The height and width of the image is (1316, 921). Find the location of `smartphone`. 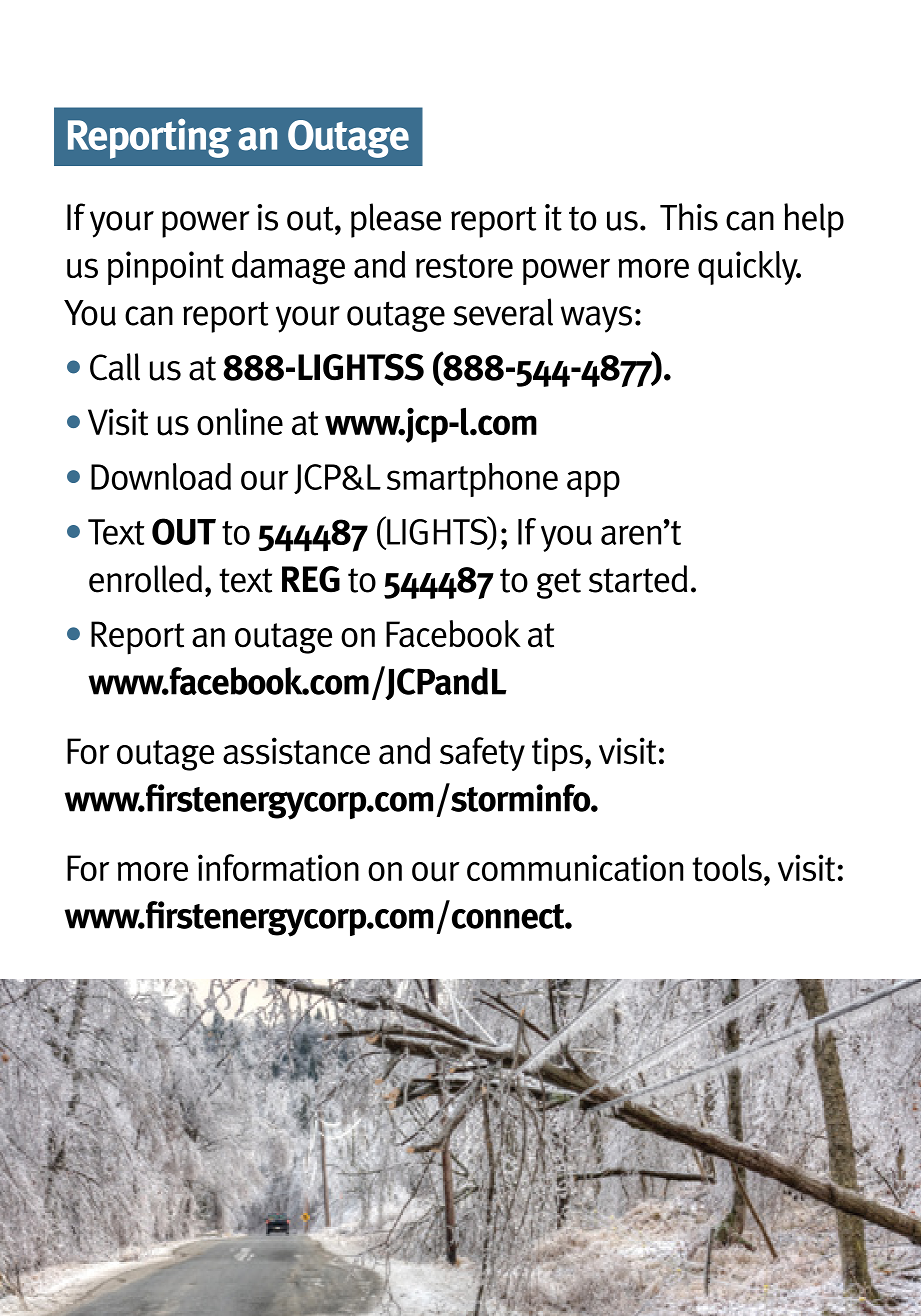

smartphone is located at coordinates (472, 480).
